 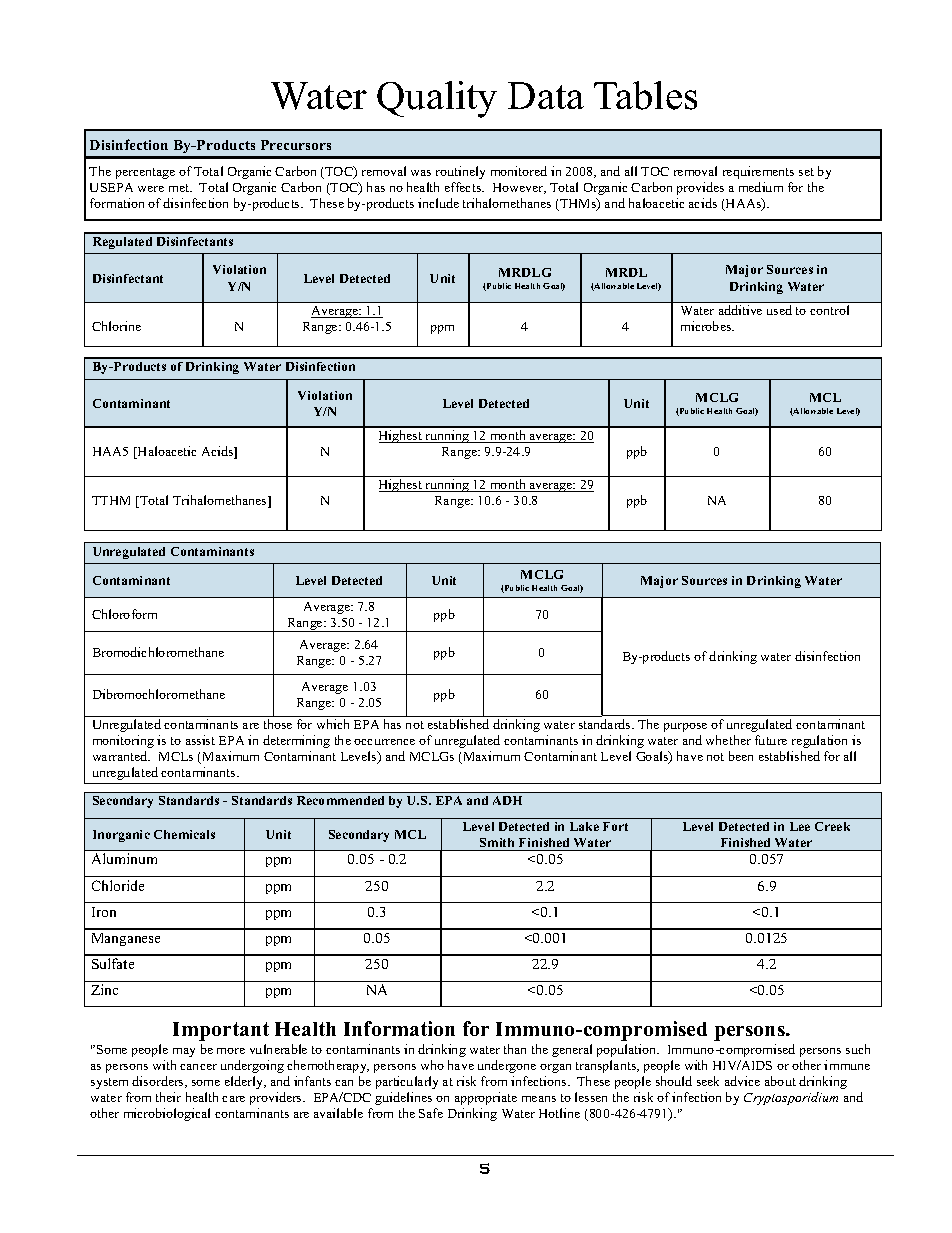 I want to click on occurrence, so click(x=384, y=742).
